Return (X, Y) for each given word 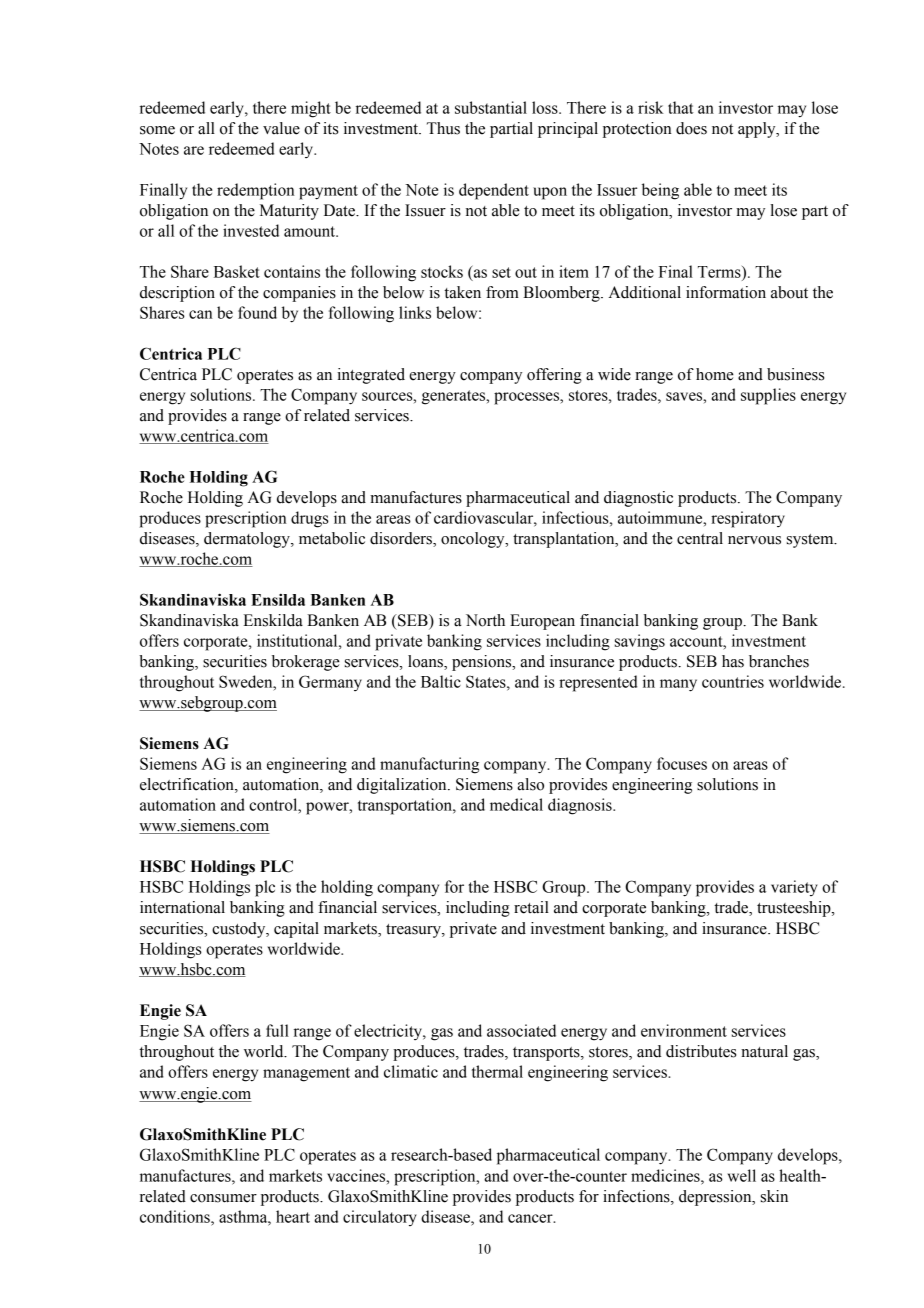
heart (293, 1216)
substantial (491, 107)
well (742, 1175)
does (691, 128)
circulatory (380, 1218)
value (281, 128)
